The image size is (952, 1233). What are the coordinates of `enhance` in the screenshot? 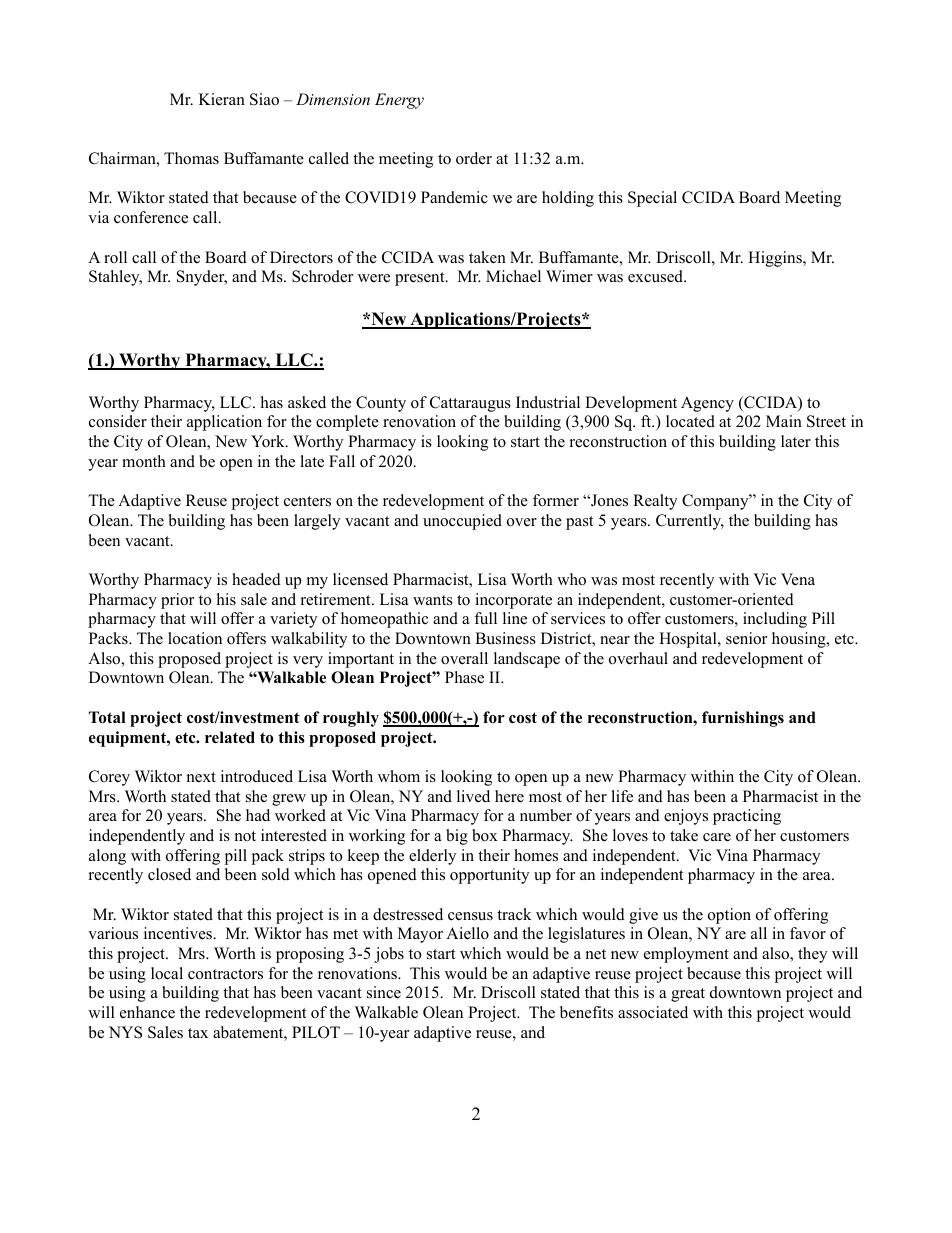 It's located at (147, 1012).
